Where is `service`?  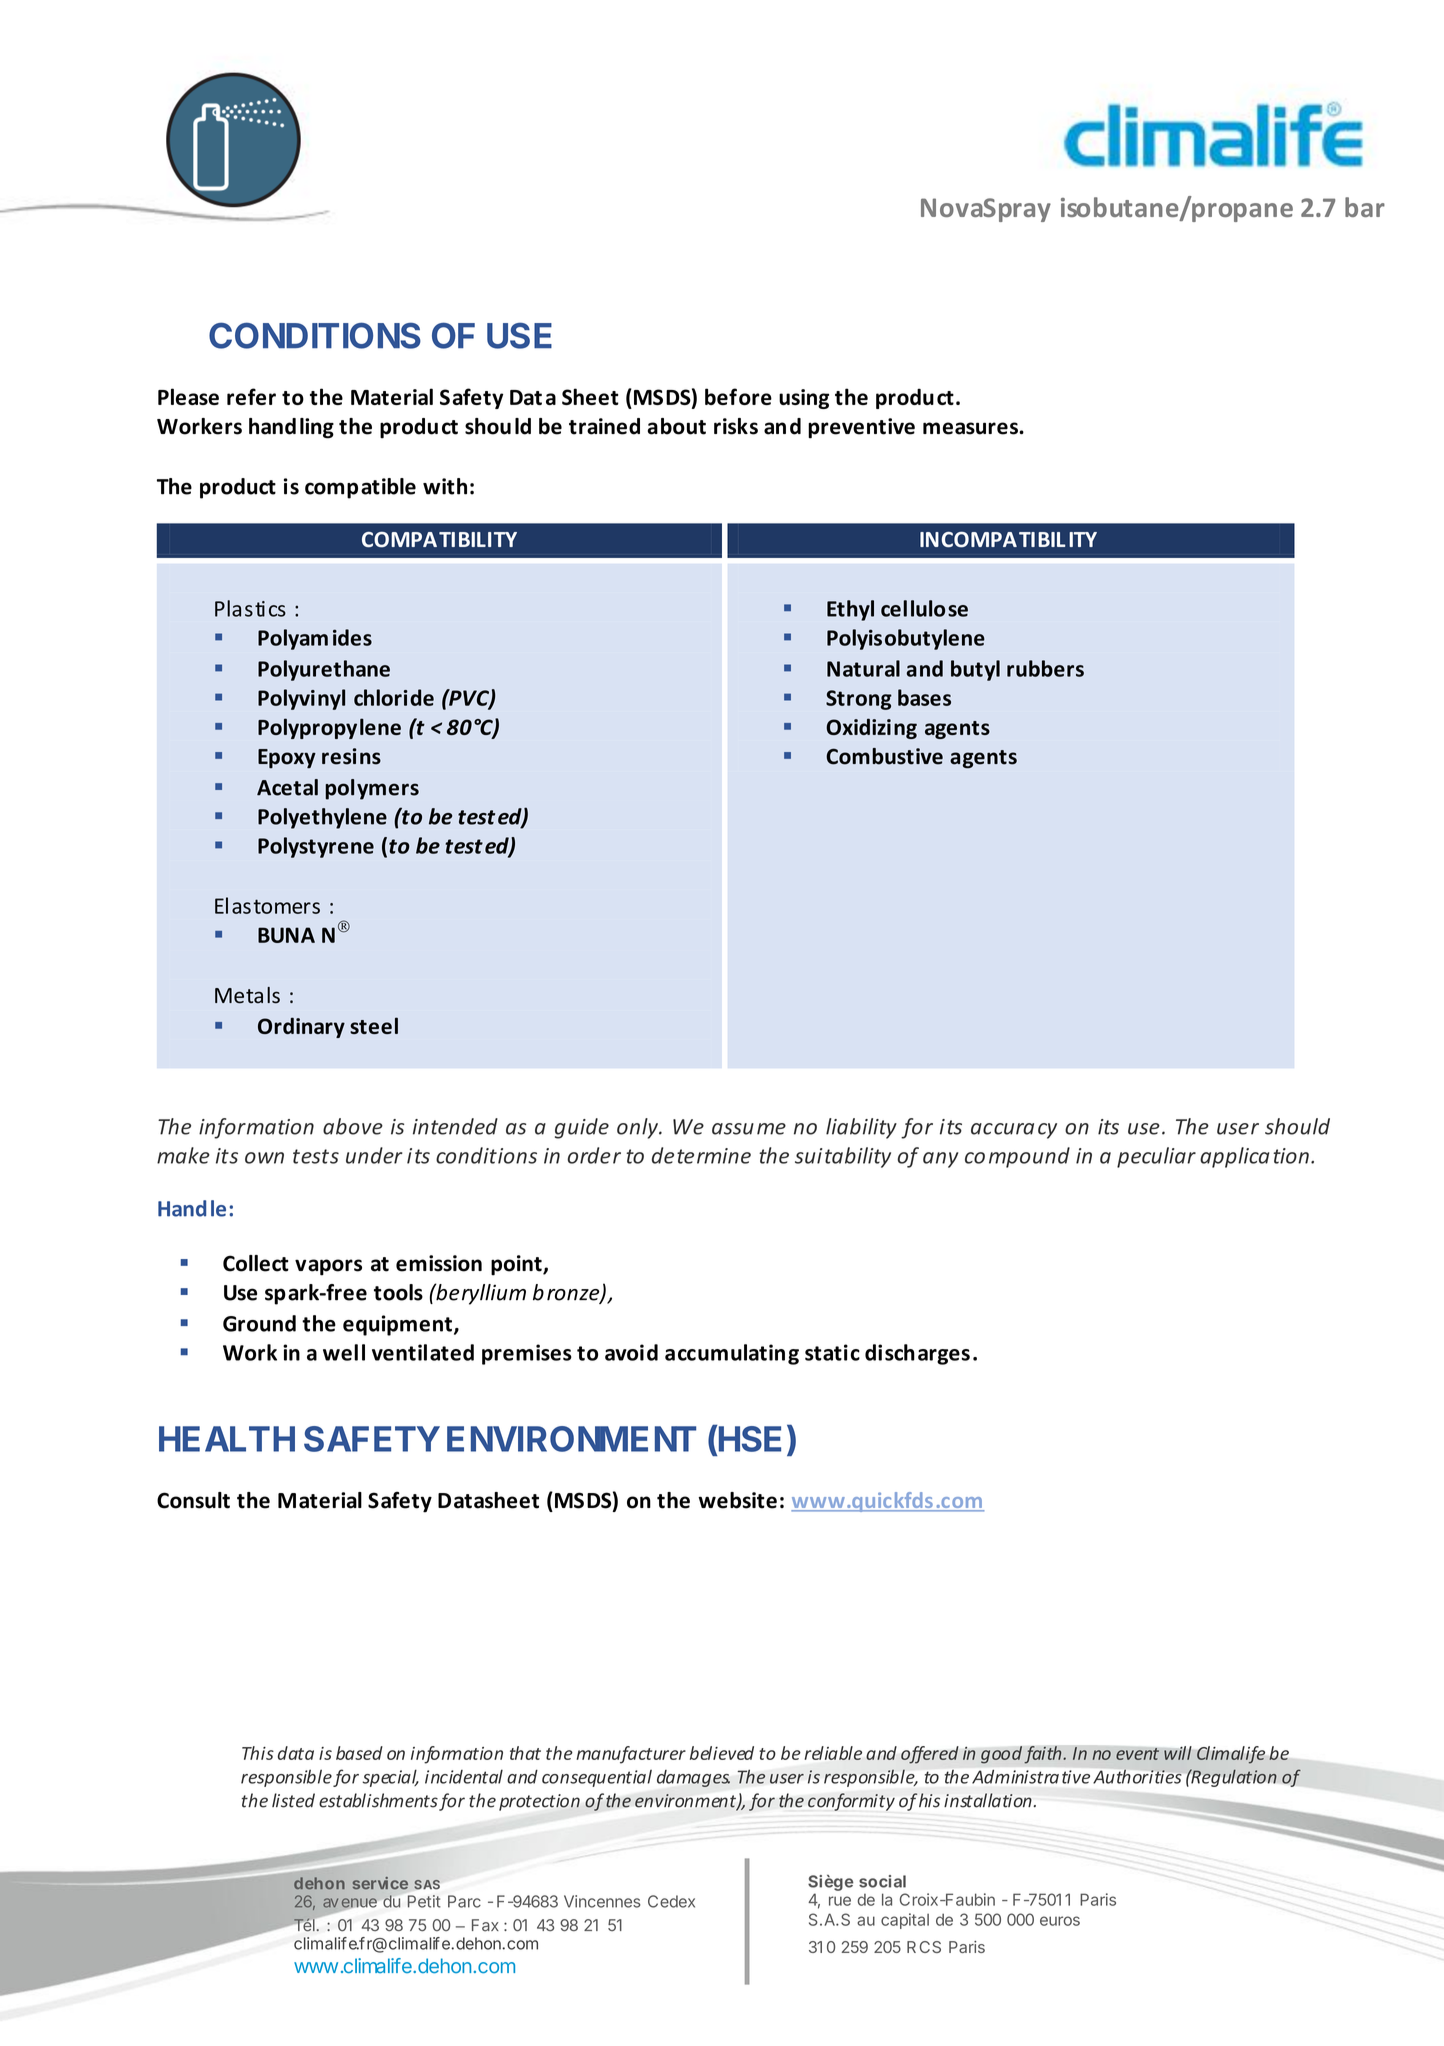
service is located at coordinates (380, 1883).
